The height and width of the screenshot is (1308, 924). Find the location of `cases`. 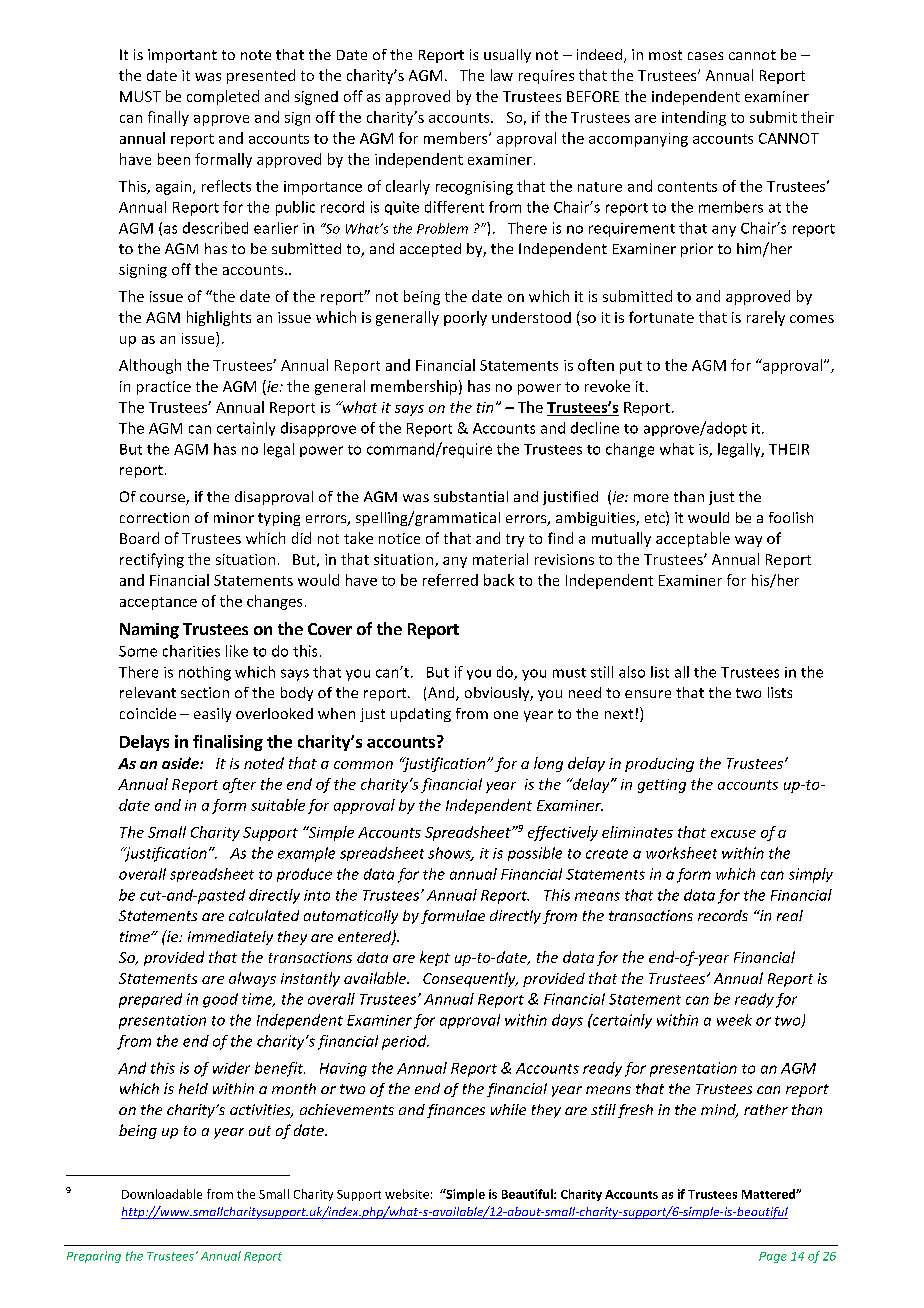

cases is located at coordinates (705, 56).
